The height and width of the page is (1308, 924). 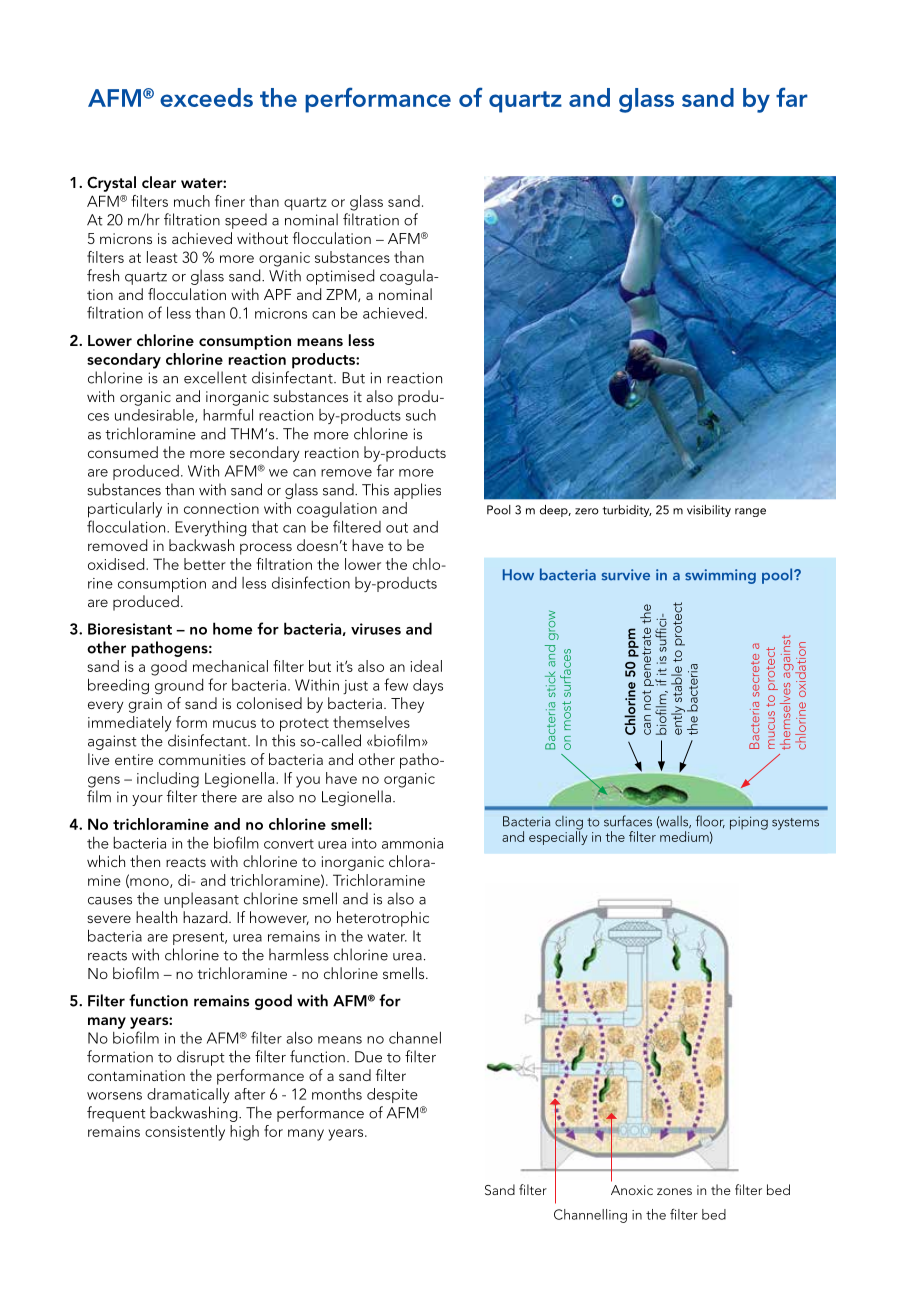 What do you see at coordinates (147, 800) in the page?
I see `your` at bounding box center [147, 800].
